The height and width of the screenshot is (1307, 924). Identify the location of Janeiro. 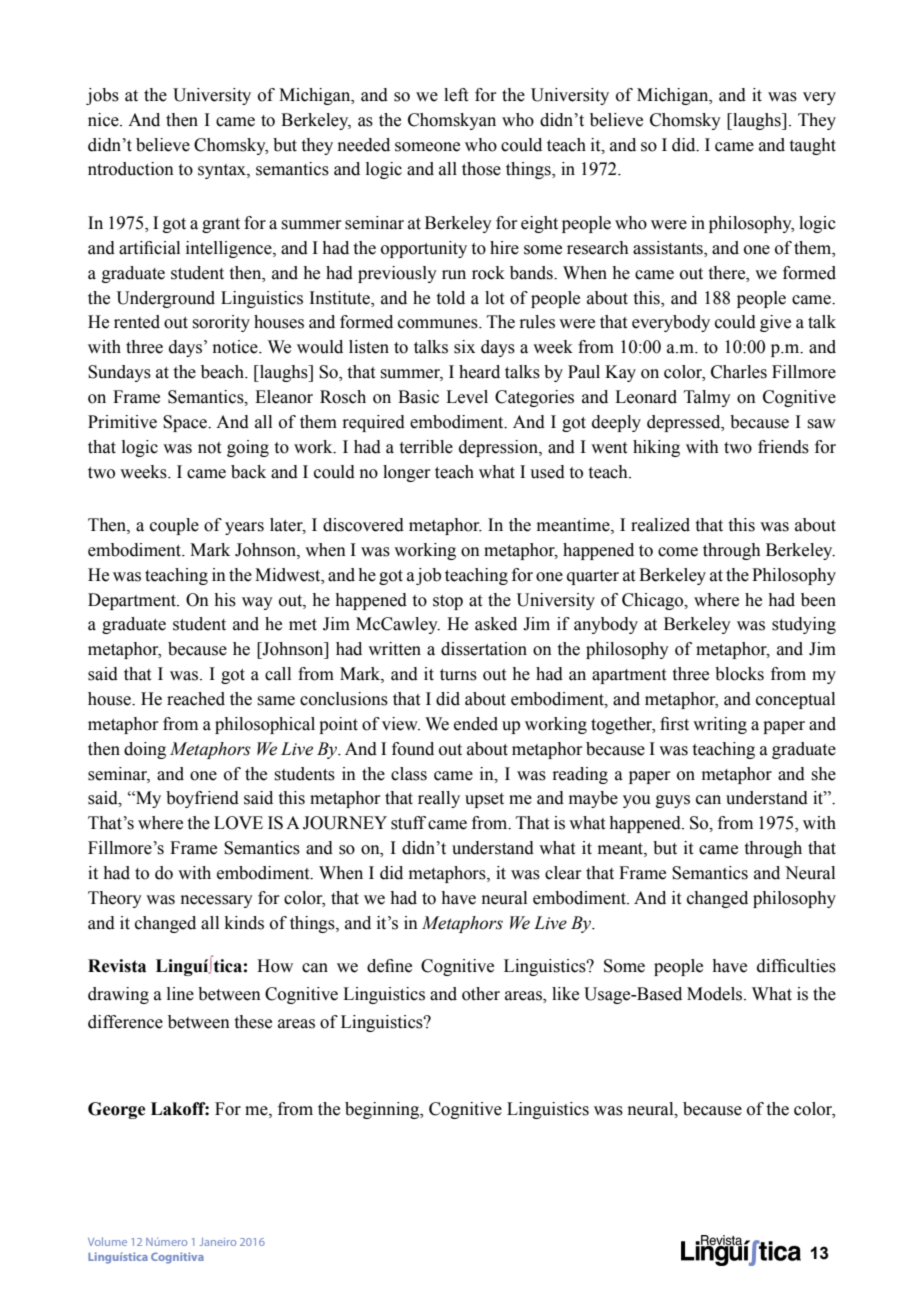
(217, 1242).
